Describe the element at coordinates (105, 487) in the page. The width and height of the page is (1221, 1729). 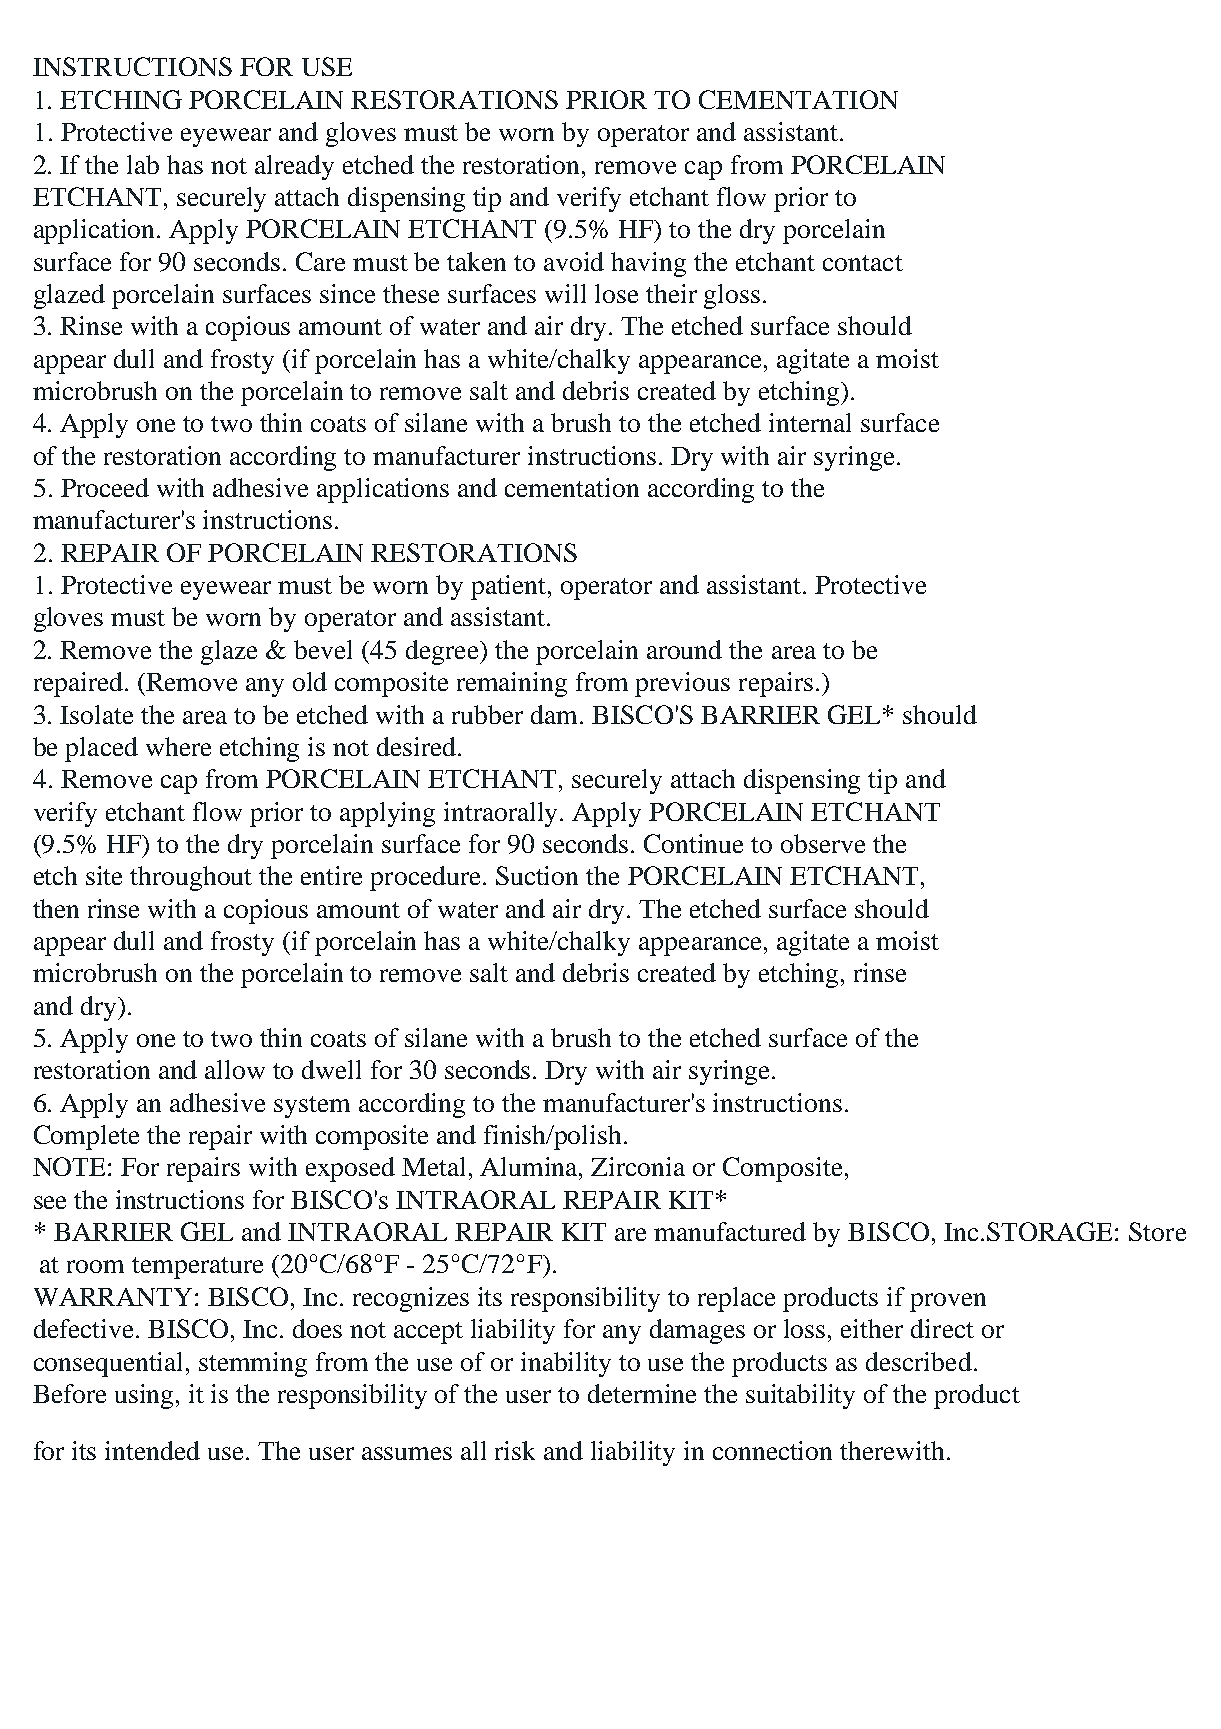
I see `Proceed` at that location.
